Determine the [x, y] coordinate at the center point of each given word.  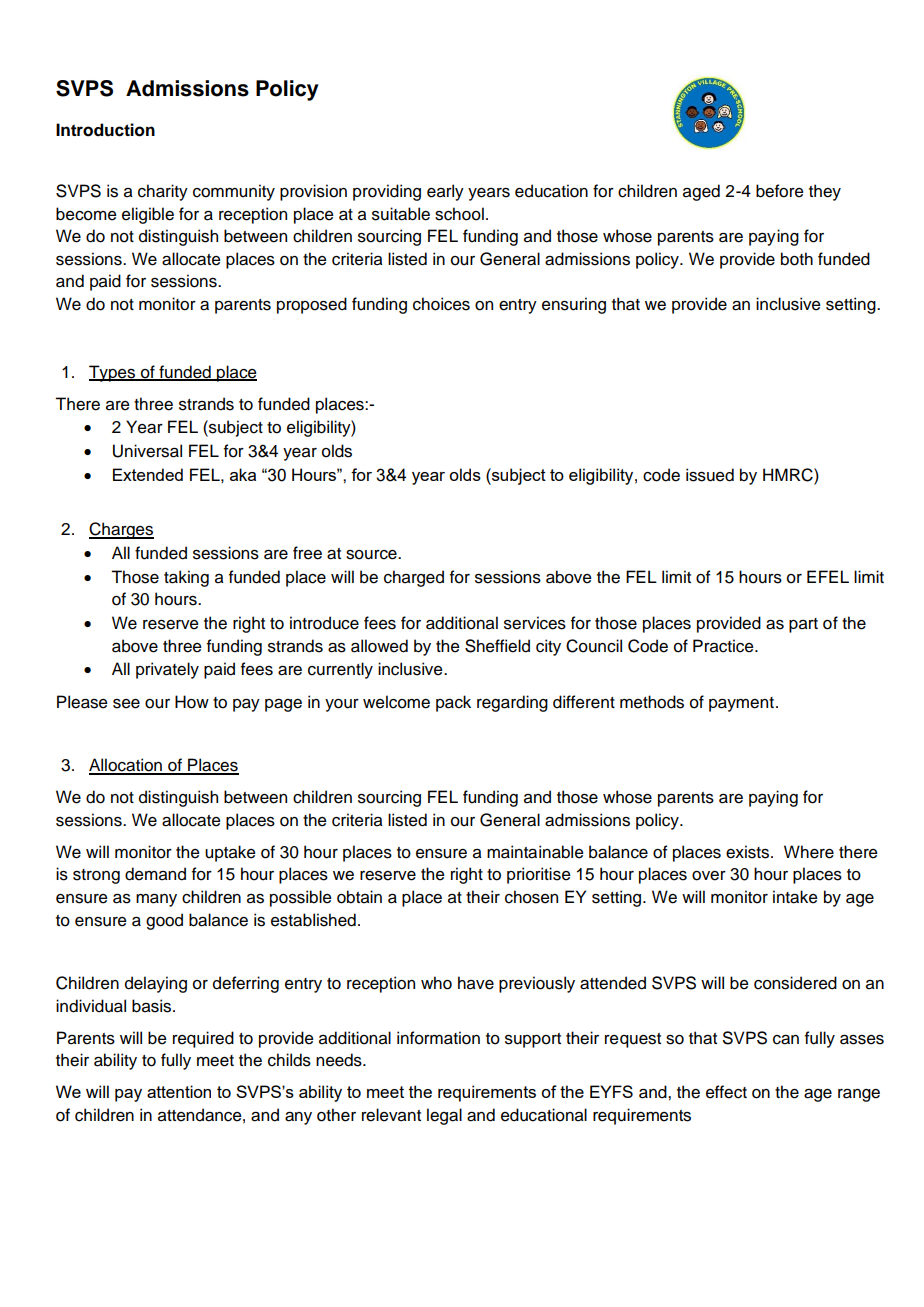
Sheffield [497, 646]
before [780, 191]
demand [155, 874]
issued [710, 475]
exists [747, 852]
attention [179, 1091]
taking [186, 578]
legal [444, 1116]
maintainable [535, 852]
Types [113, 373]
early [445, 192]
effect [726, 1092]
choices [441, 304]
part [803, 625]
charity [163, 192]
